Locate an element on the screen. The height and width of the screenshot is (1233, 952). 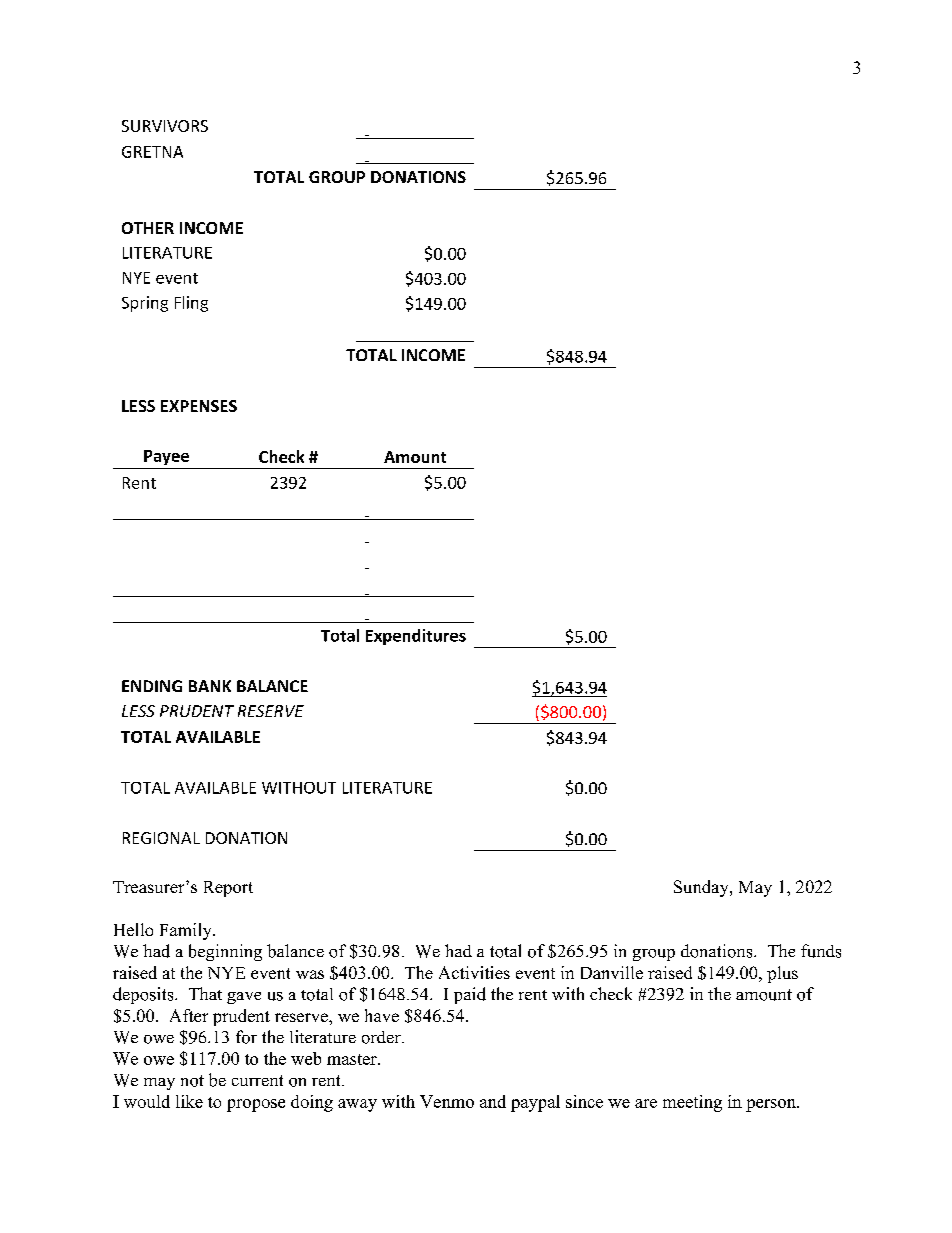
Sunday is located at coordinates (702, 888).
